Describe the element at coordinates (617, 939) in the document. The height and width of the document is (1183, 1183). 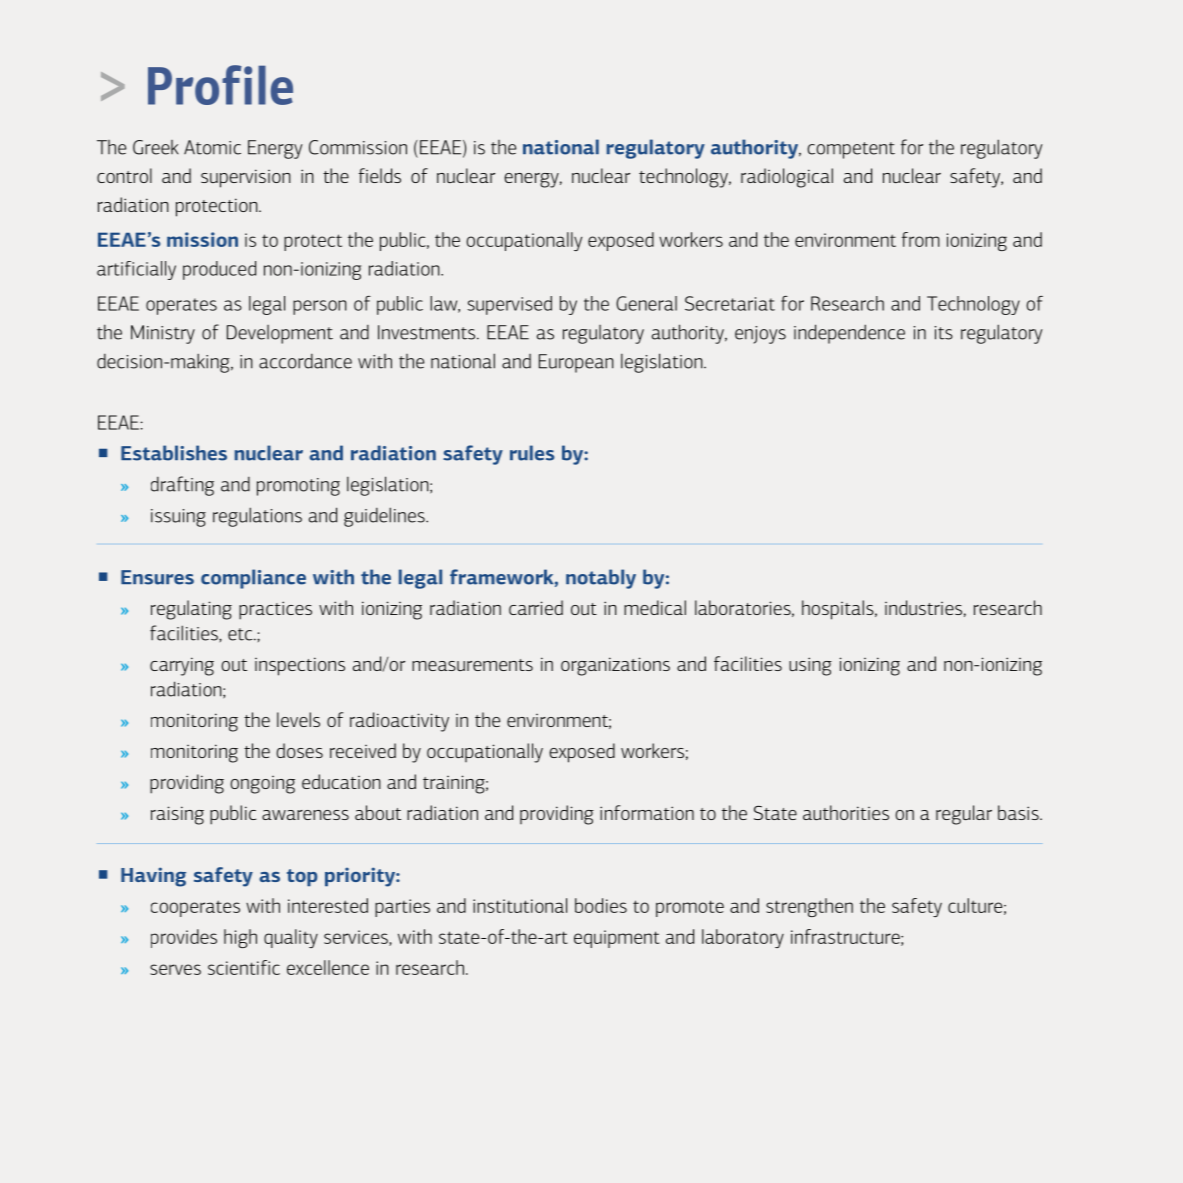
I see `equipment` at that location.
